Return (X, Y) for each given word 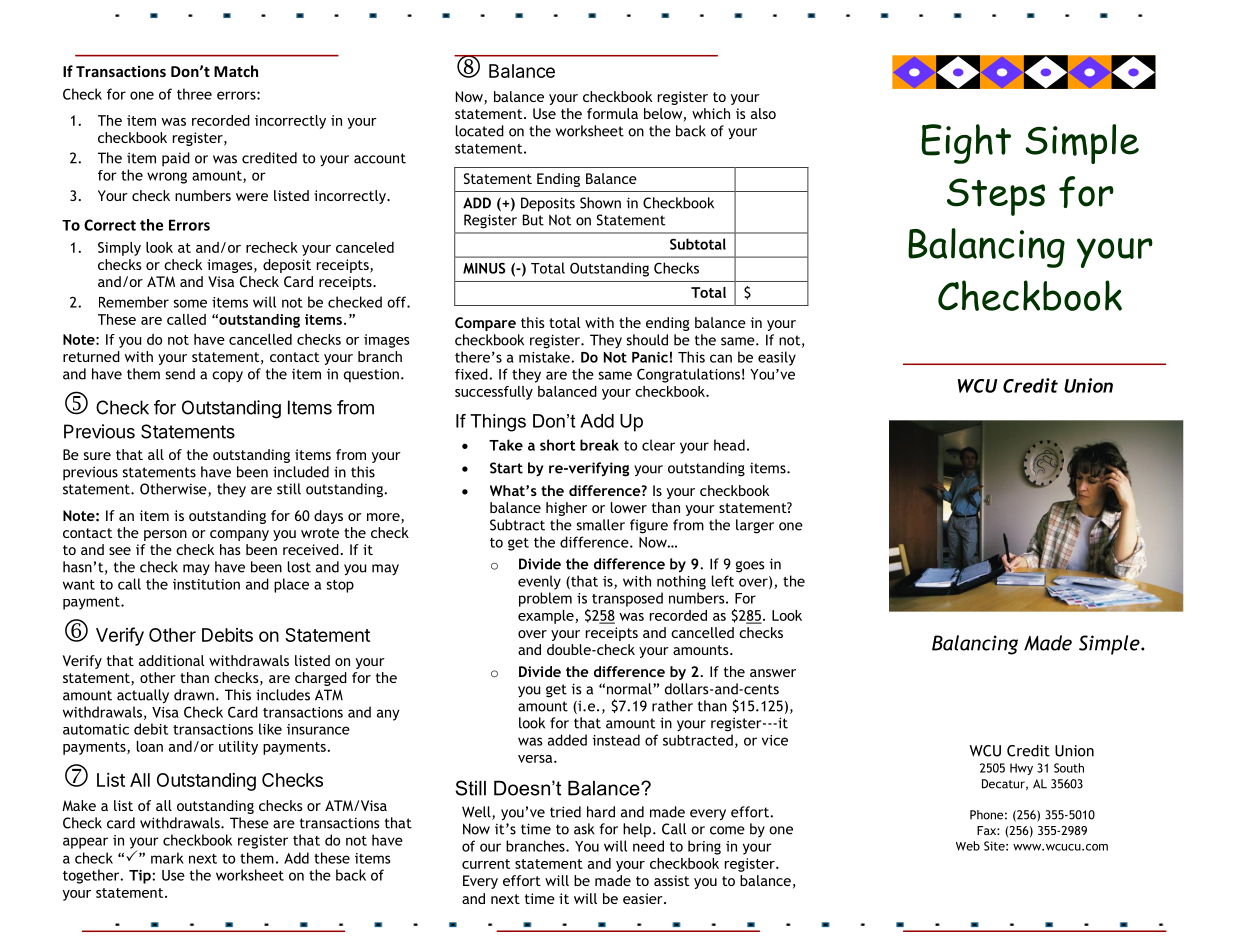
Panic (650, 357)
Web (968, 846)
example (546, 617)
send (180, 374)
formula (612, 113)
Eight (966, 144)
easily (777, 358)
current (486, 864)
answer (773, 673)
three (194, 94)
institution (206, 584)
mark (167, 858)
